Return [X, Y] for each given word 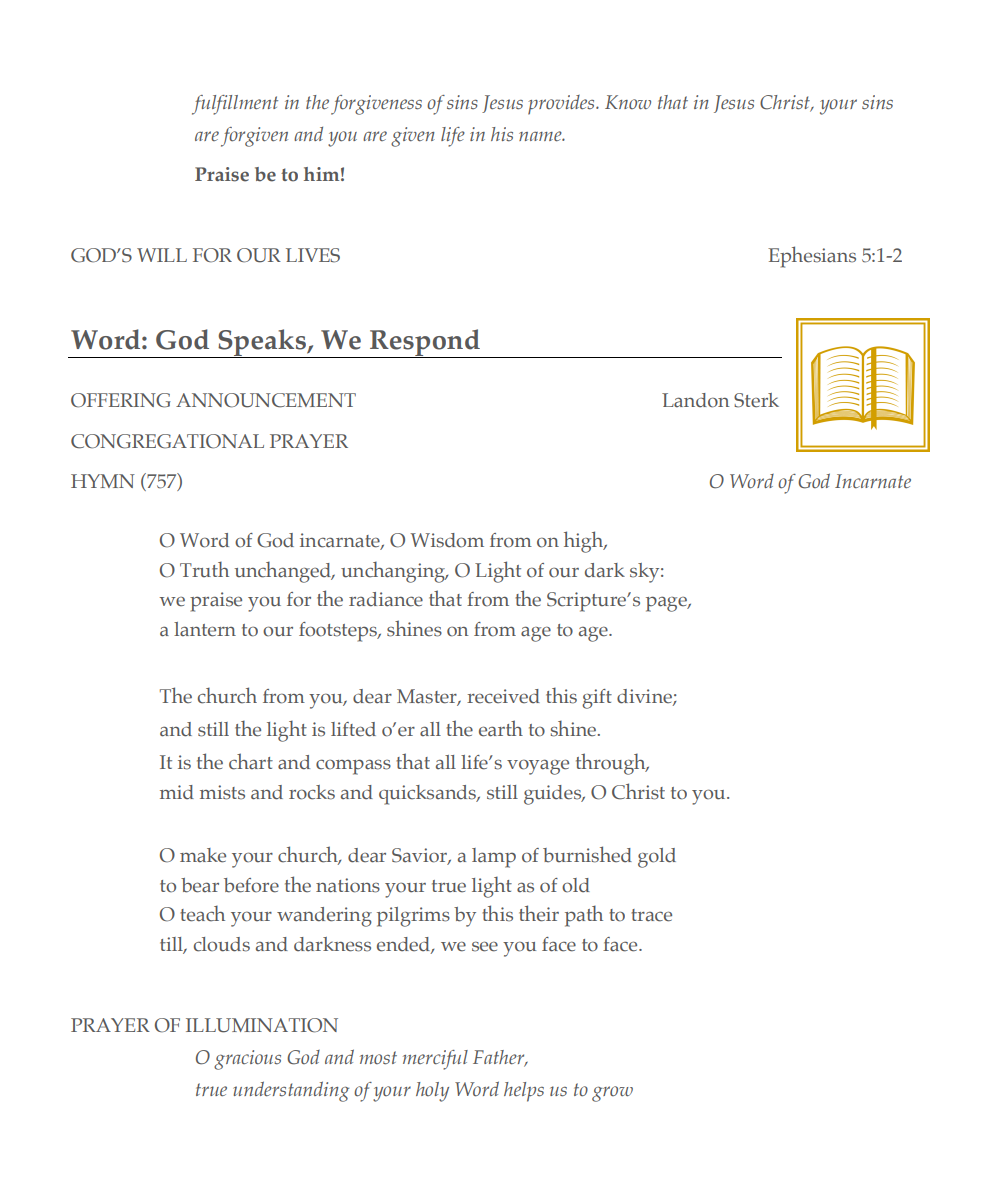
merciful [435, 1060]
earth [501, 728]
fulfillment [235, 105]
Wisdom [447, 540]
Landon [695, 400]
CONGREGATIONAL [167, 441]
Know [628, 102]
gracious [247, 1060]
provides [562, 105]
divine [645, 697]
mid [177, 792]
